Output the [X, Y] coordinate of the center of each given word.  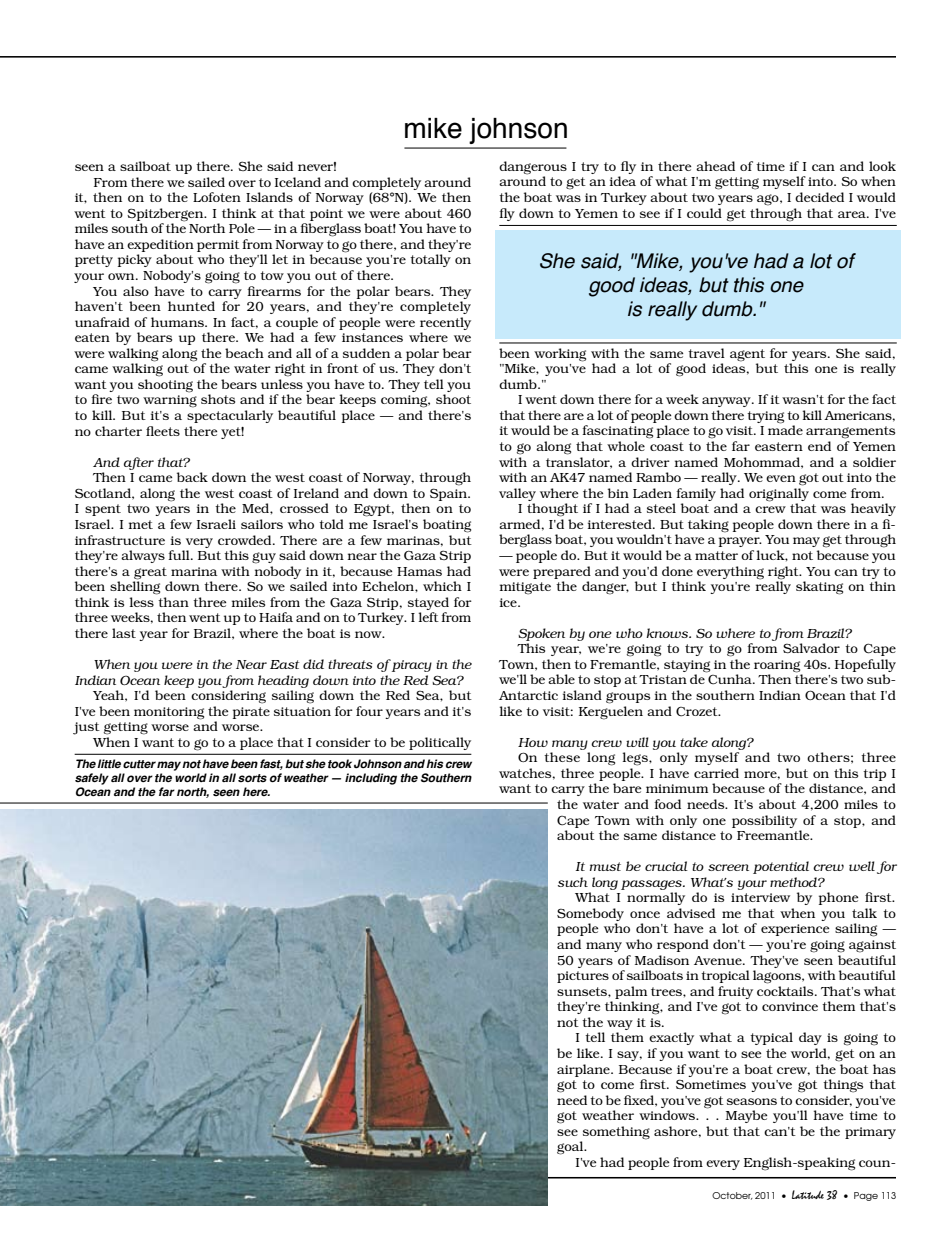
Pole [242, 228]
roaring [778, 667]
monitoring [169, 713]
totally [430, 260]
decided [819, 197]
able [561, 679]
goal [571, 1148]
